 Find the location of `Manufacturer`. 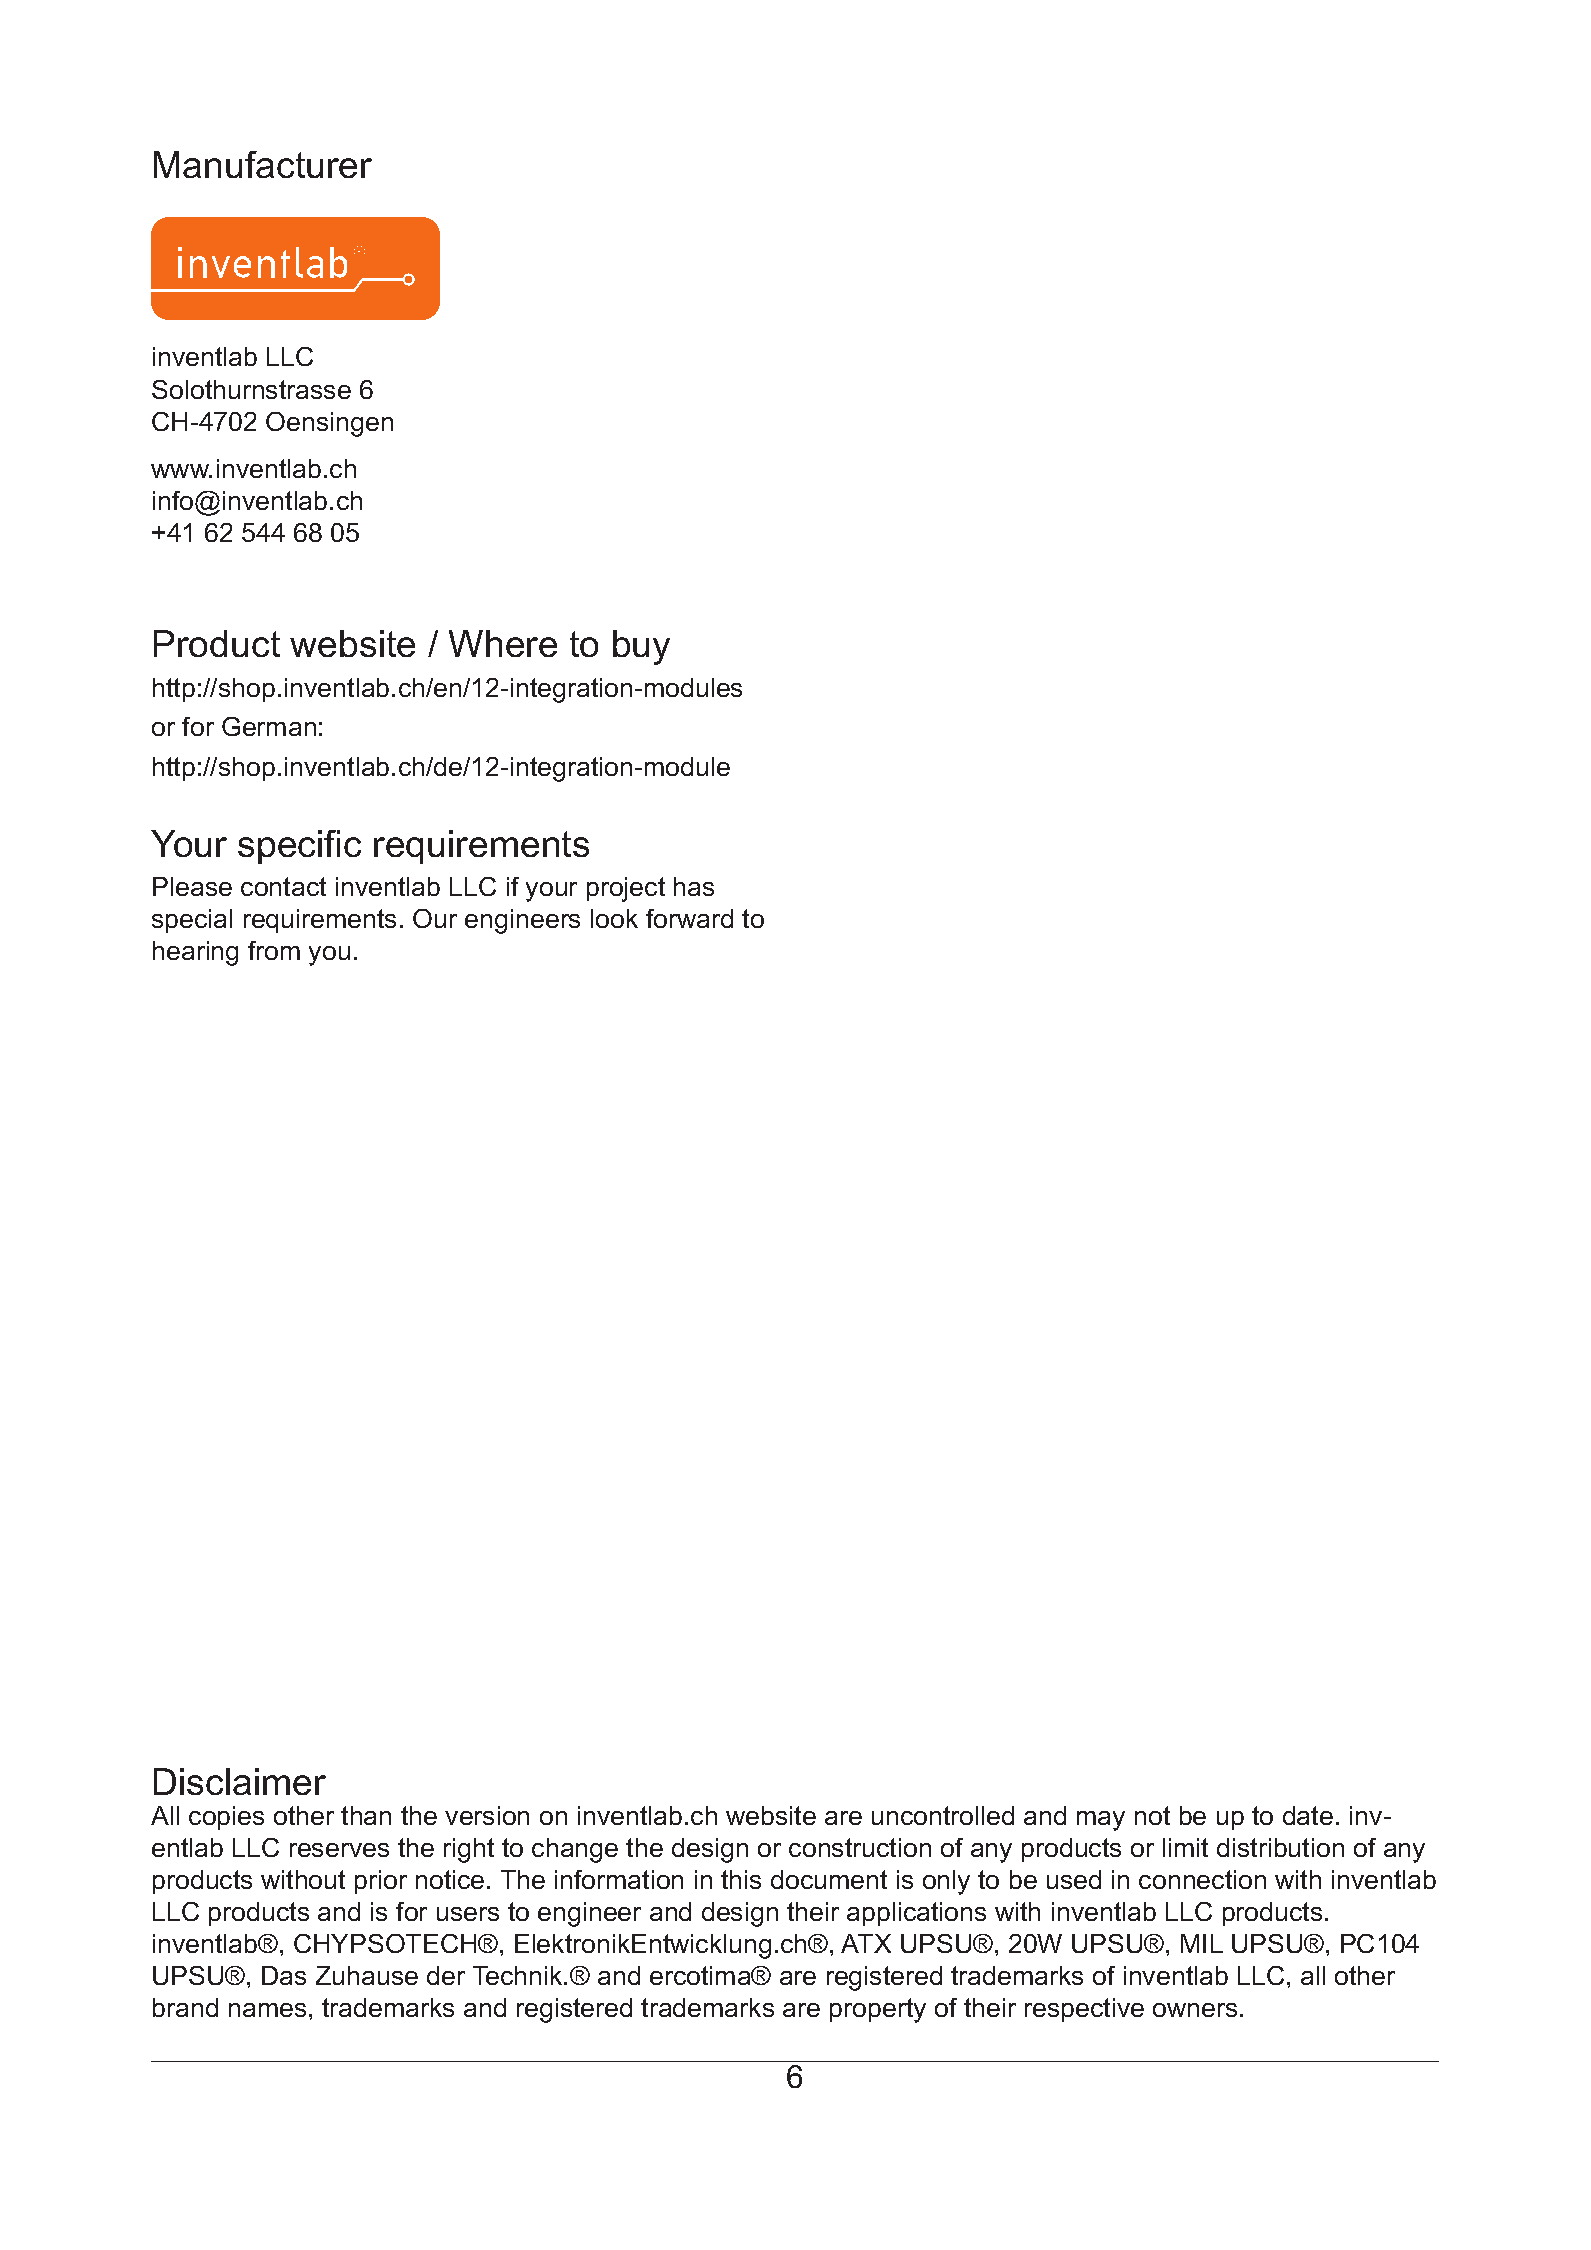

Manufacturer is located at coordinates (263, 164).
